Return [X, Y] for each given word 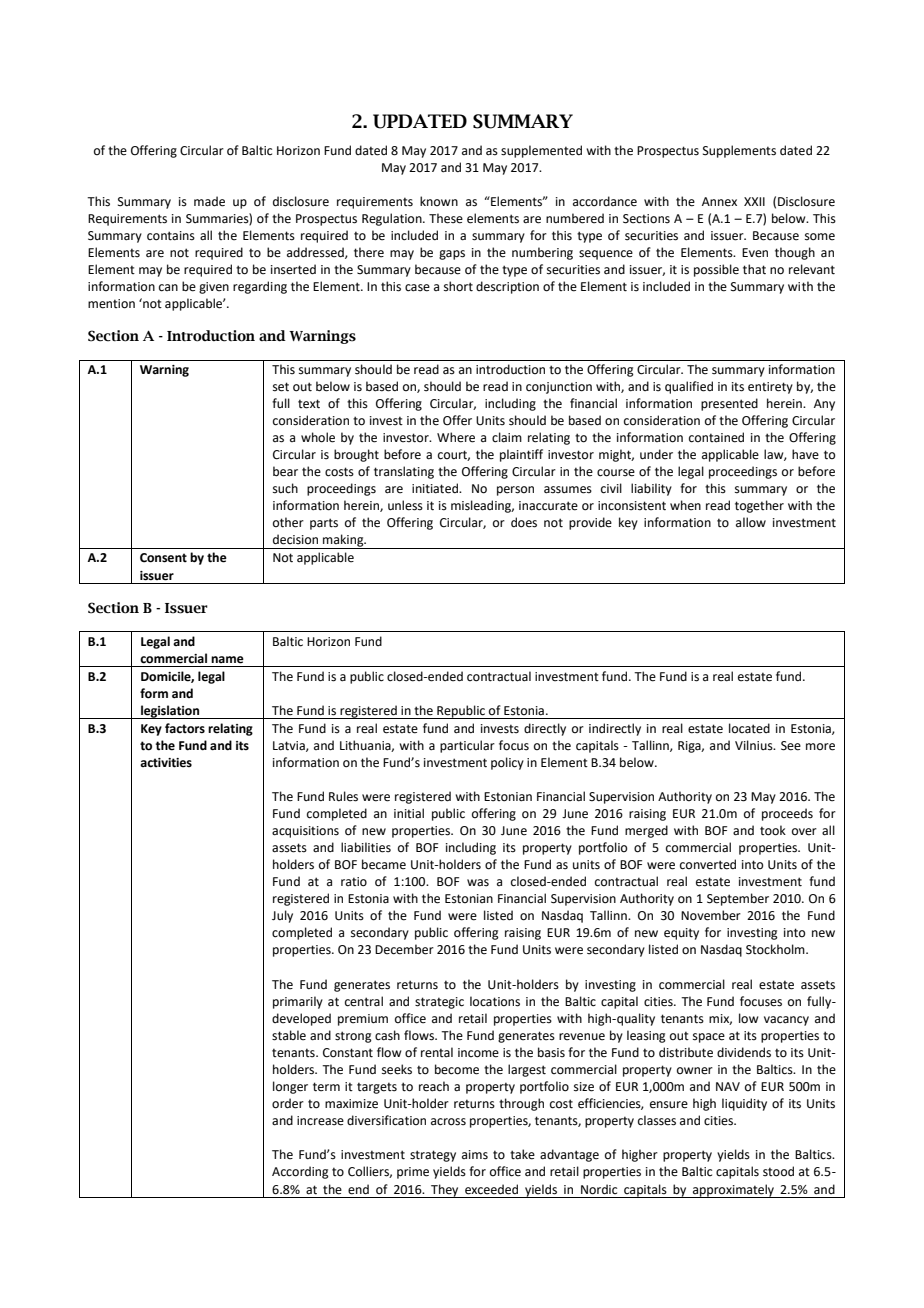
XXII [754, 201]
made [209, 201]
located [749, 728]
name [227, 660]
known [439, 201]
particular [467, 746]
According [300, 1172]
